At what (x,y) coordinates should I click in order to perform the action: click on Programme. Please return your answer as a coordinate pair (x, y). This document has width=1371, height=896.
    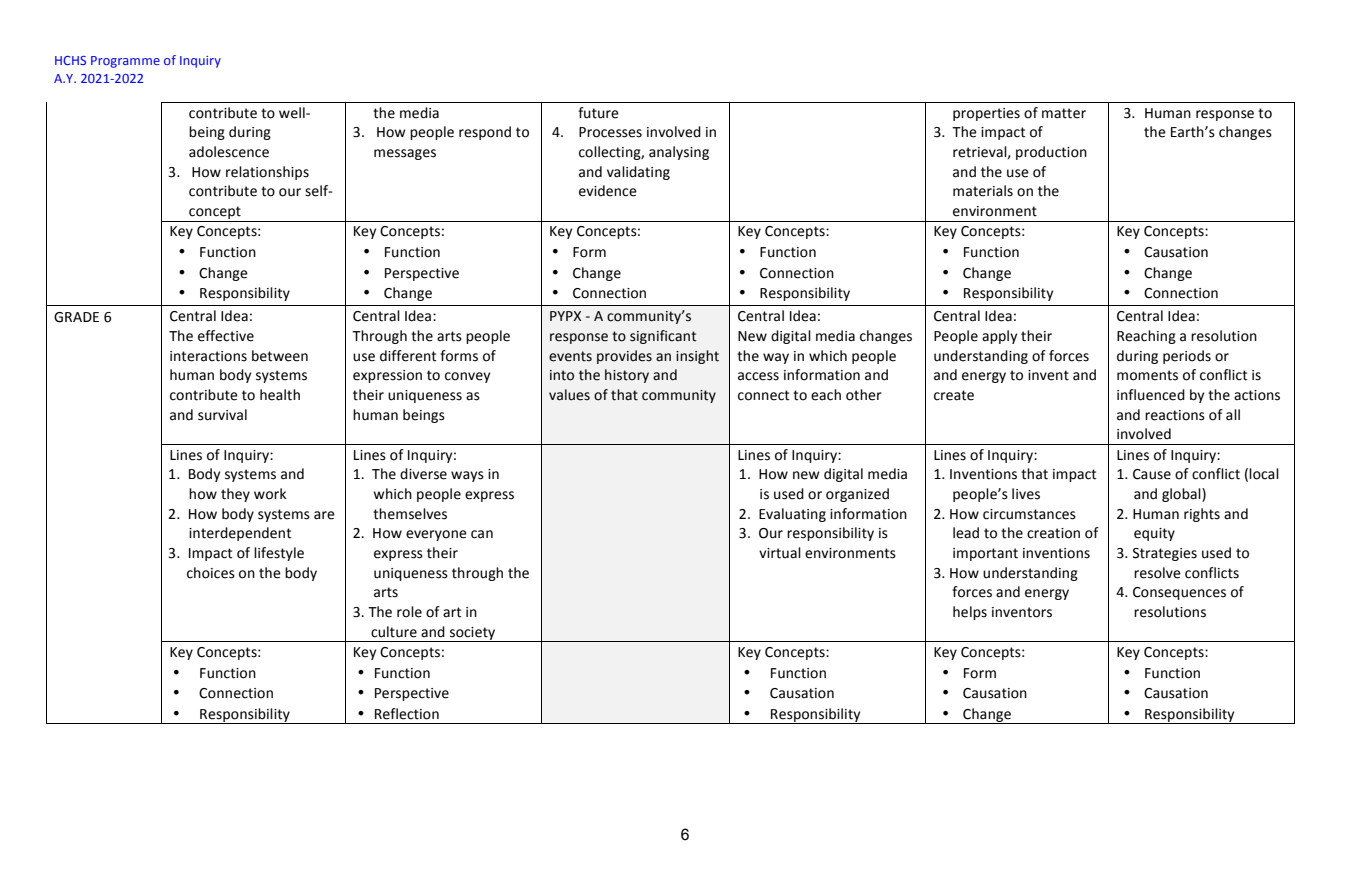
    Looking at the image, I should click on (125, 62).
